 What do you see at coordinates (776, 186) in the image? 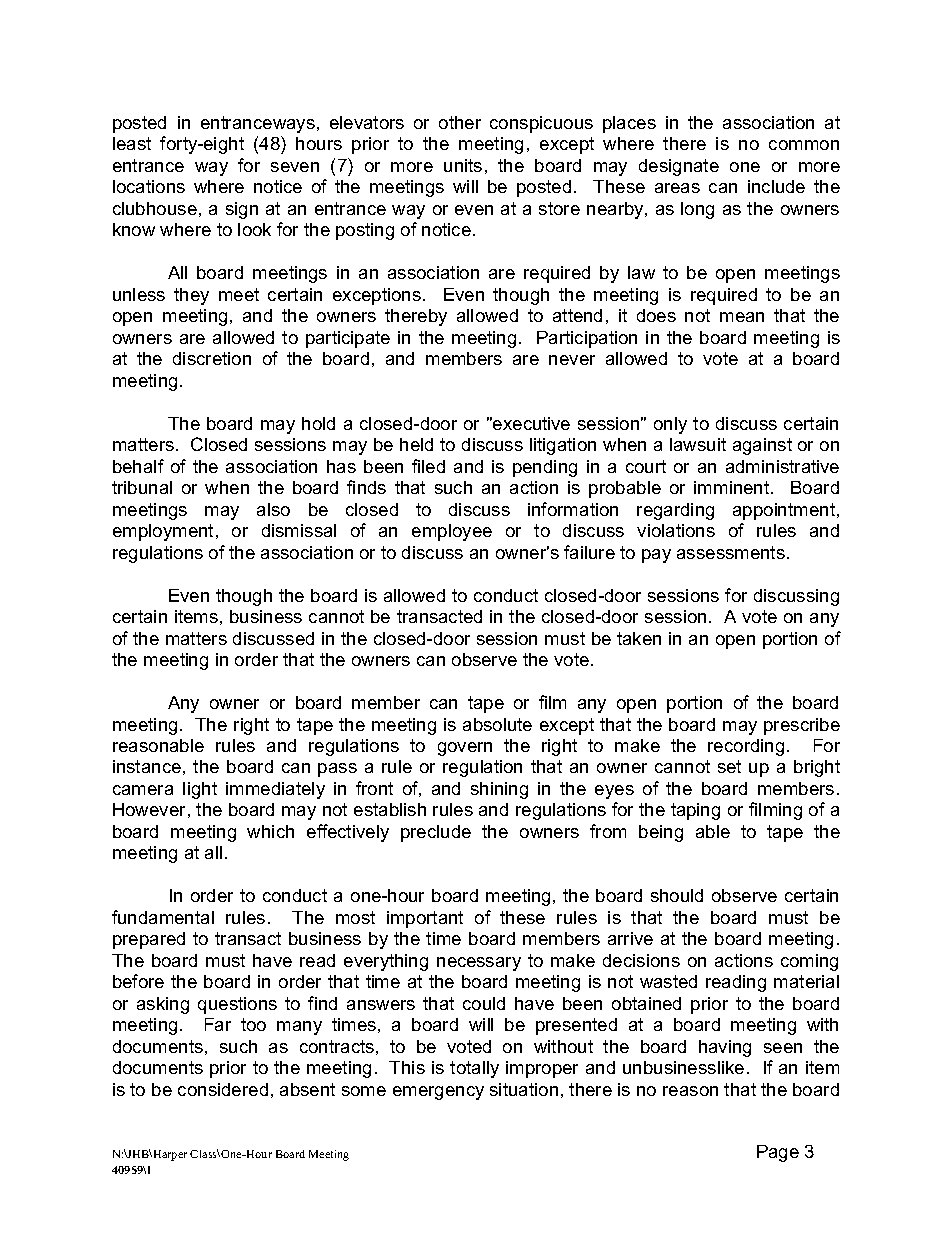
I see `include` at bounding box center [776, 186].
